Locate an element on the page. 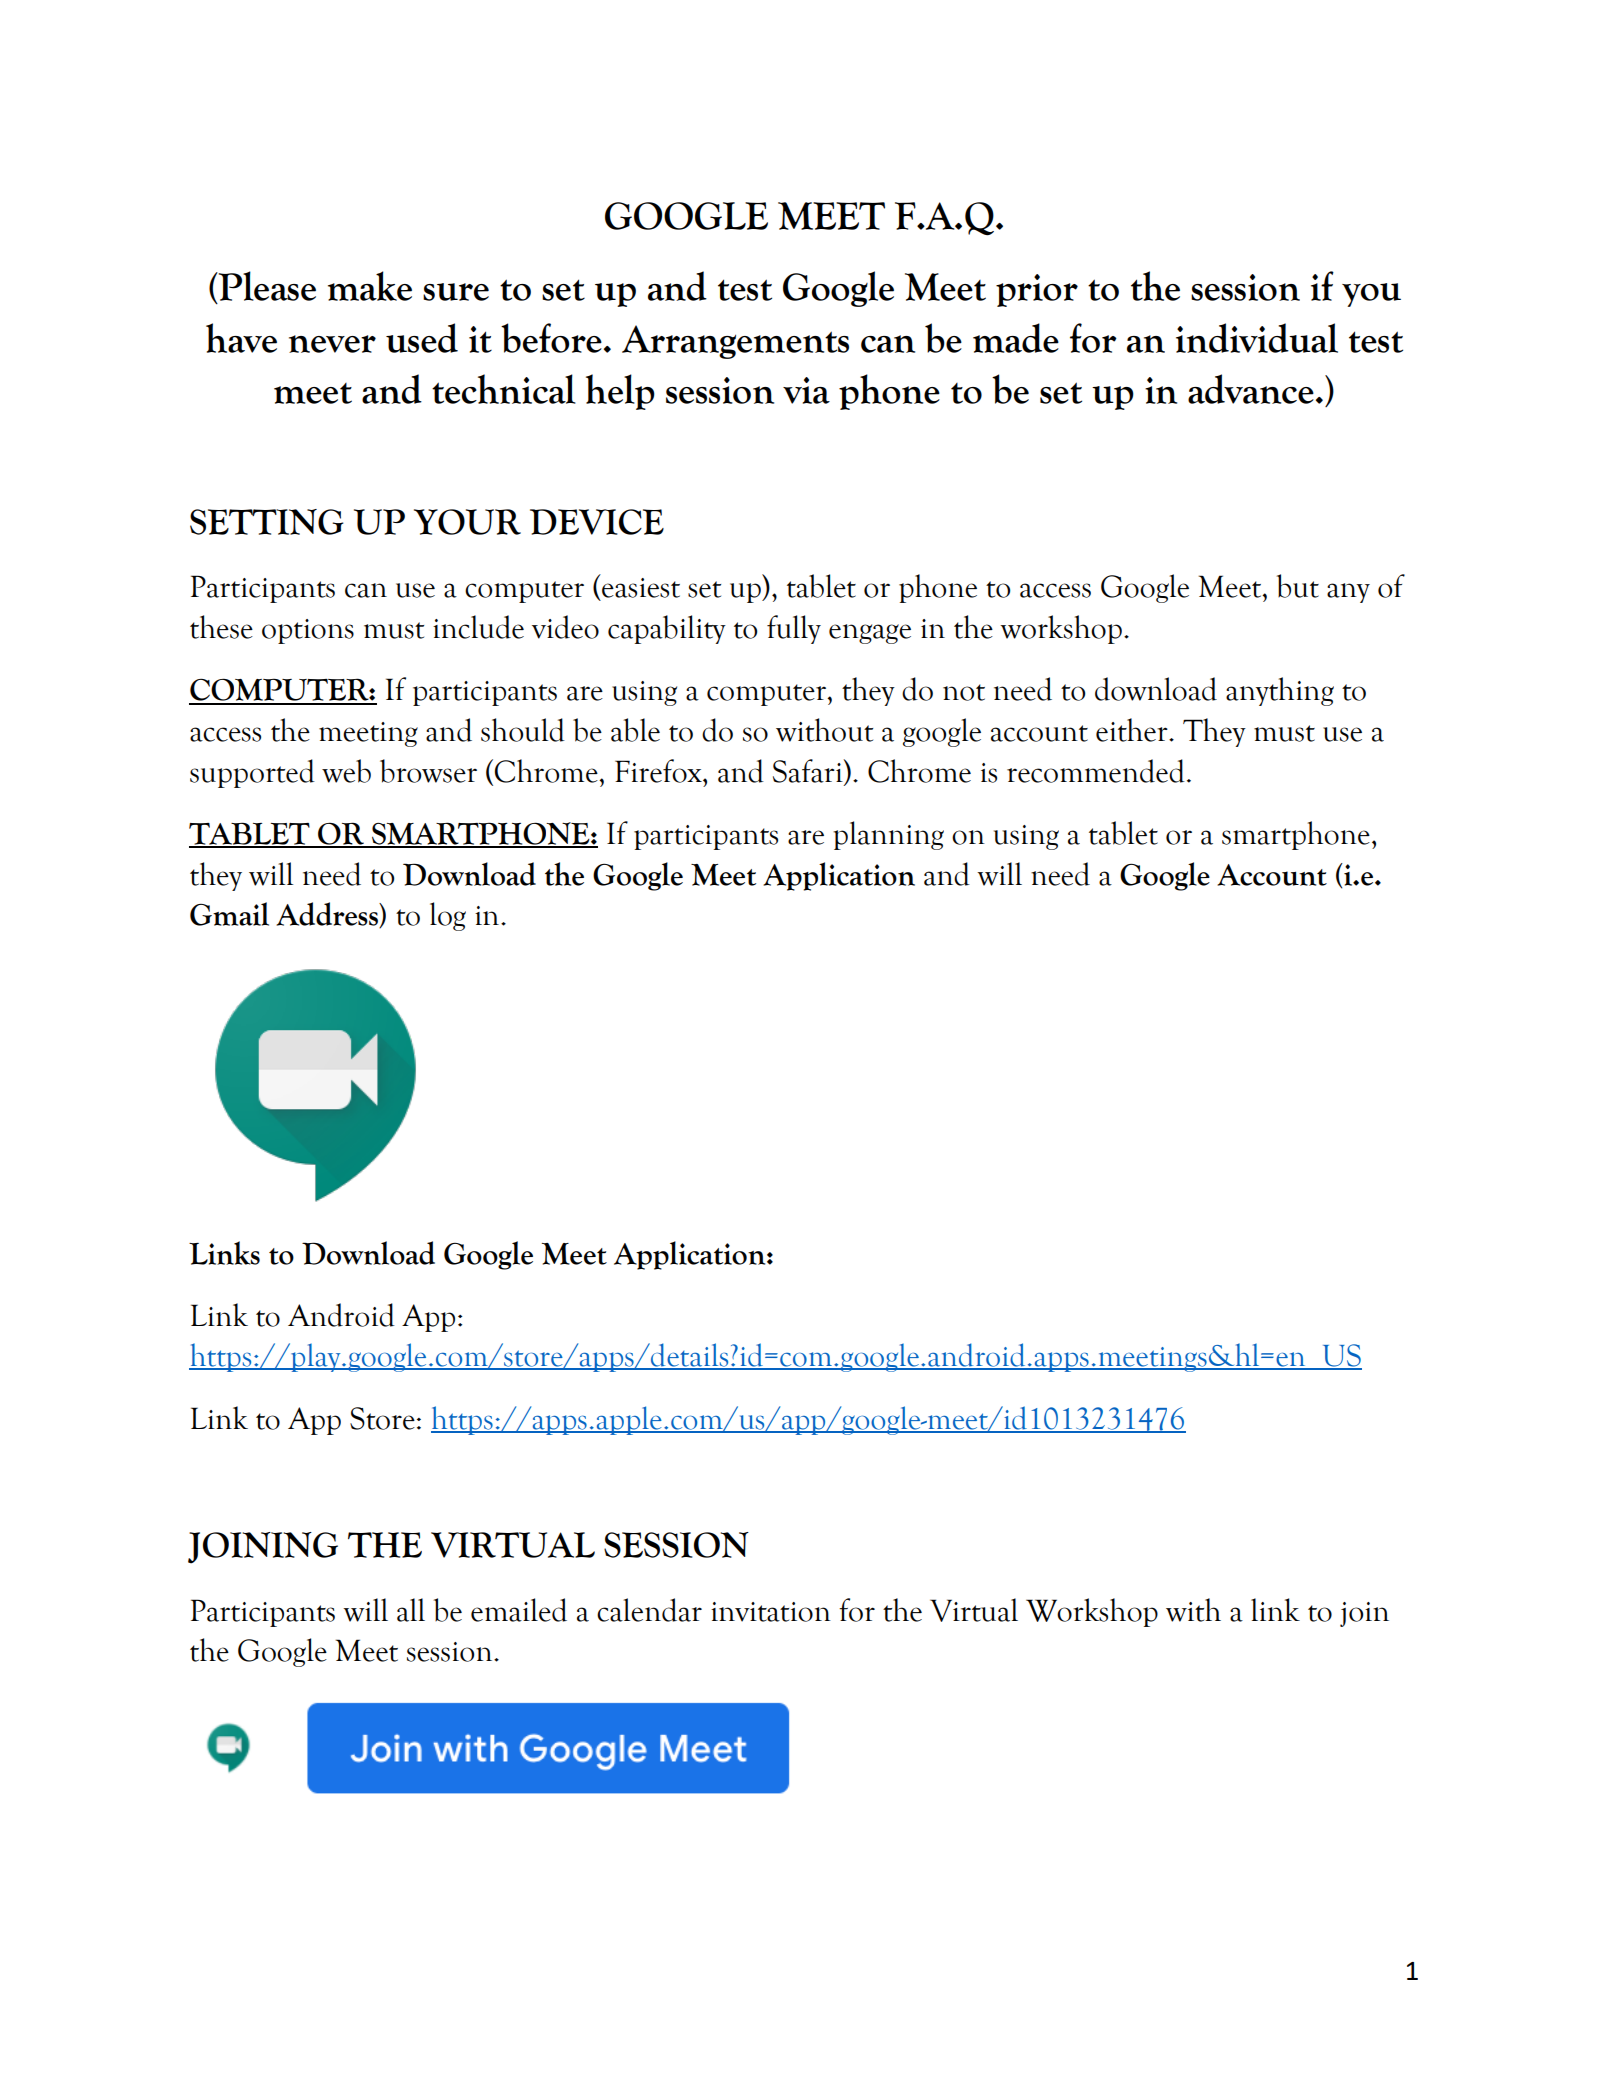  Address is located at coordinates (328, 915).
